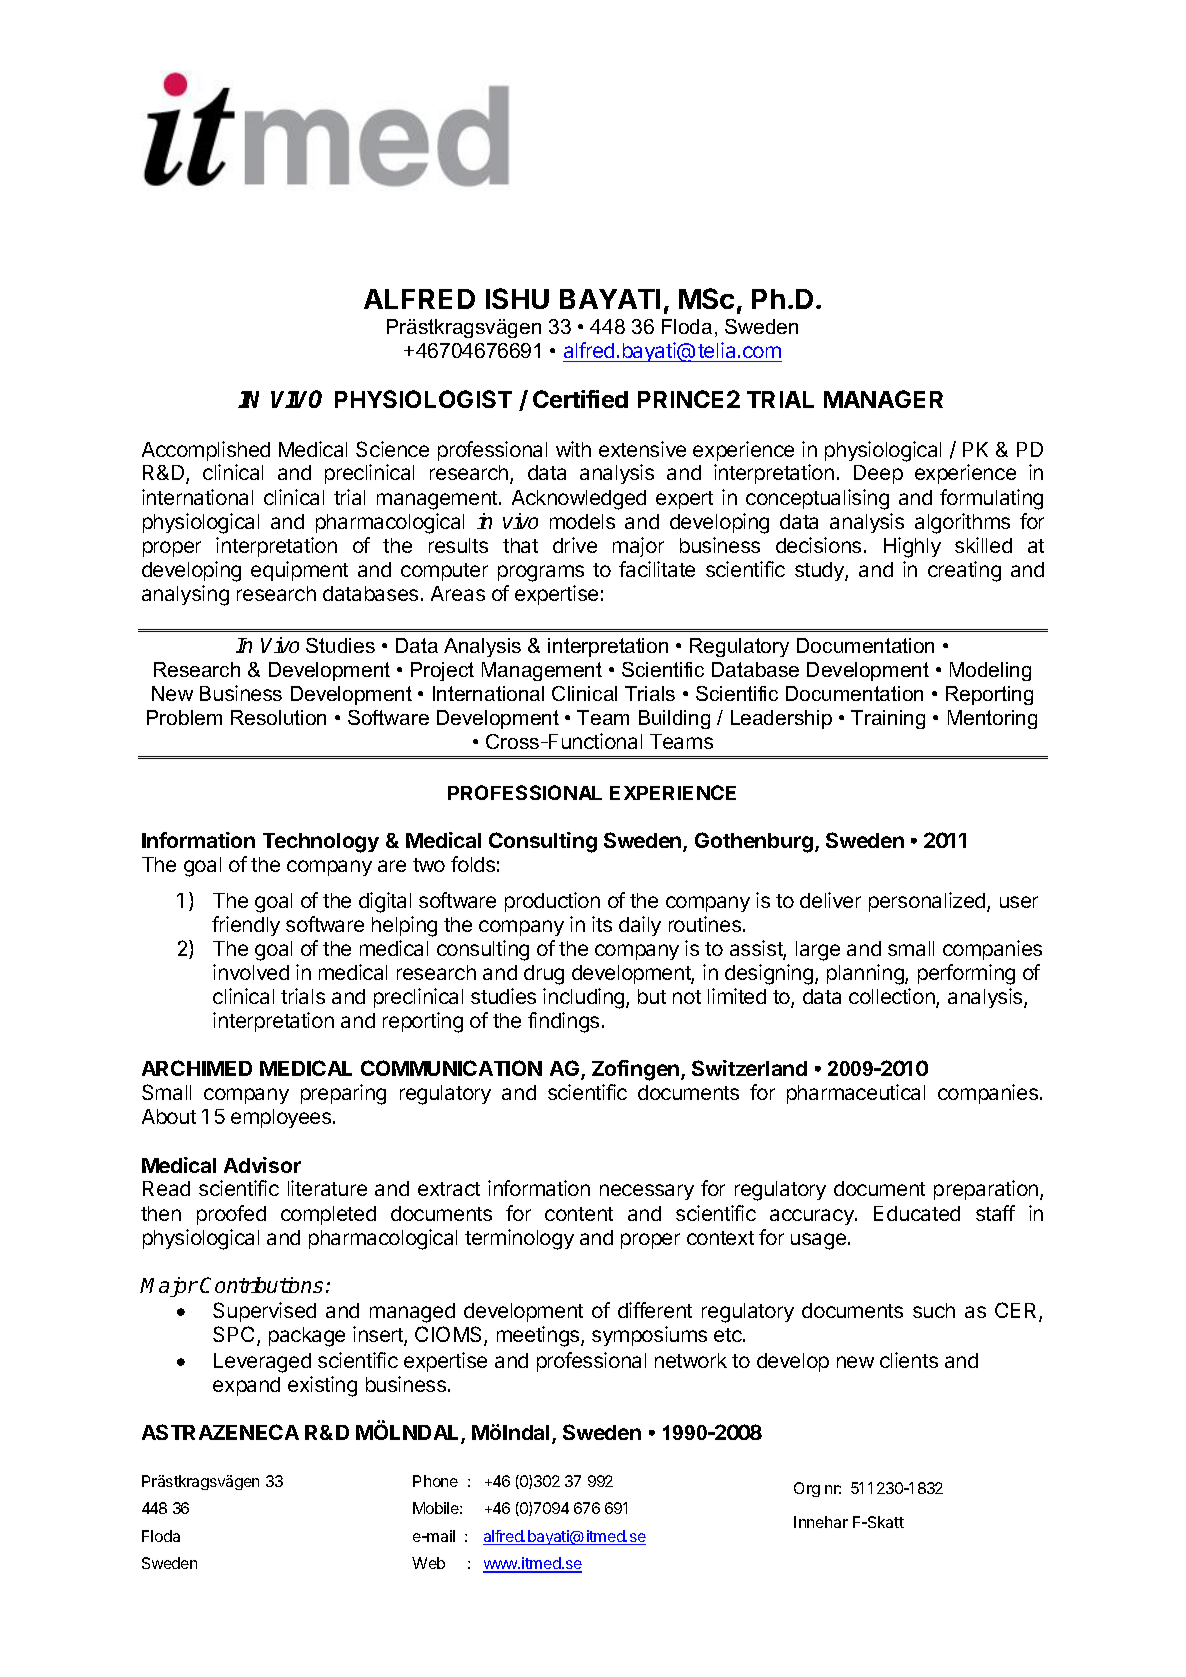 The image size is (1186, 1677). I want to click on with, so click(573, 449).
